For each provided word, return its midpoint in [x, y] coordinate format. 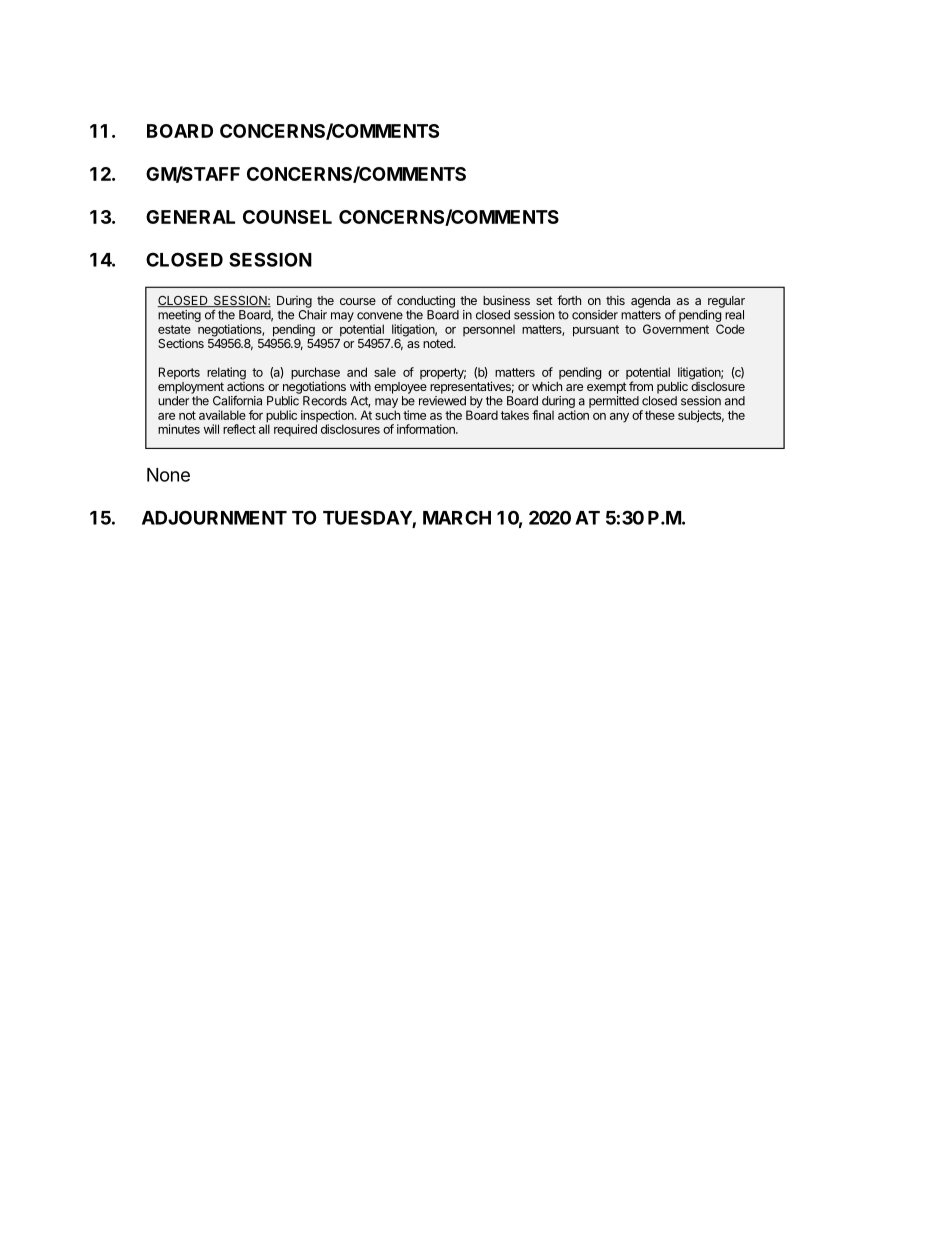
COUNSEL [287, 217]
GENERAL [190, 217]
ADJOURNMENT [214, 517]
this [615, 300]
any [619, 418]
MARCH [457, 517]
